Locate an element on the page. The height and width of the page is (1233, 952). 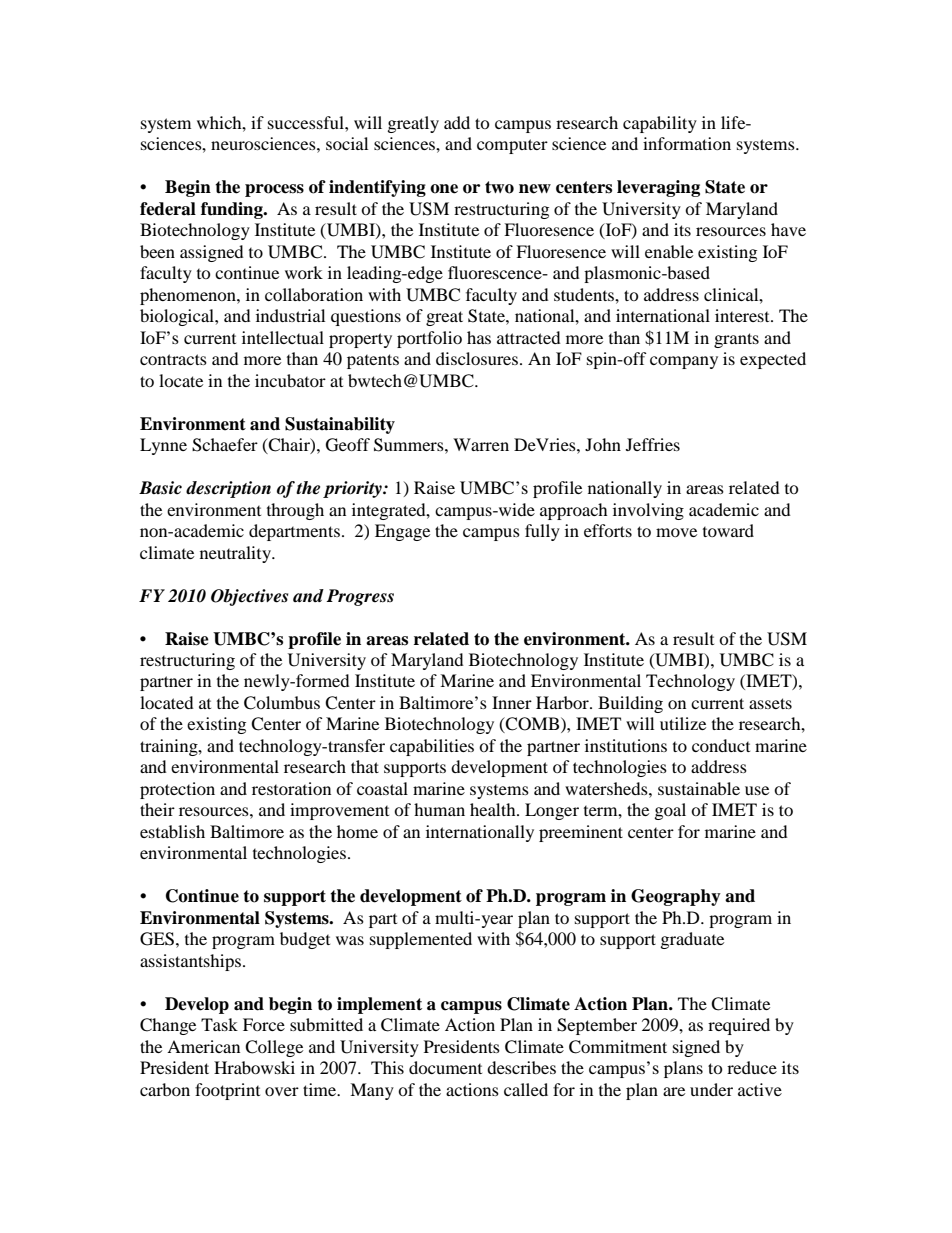
Warren is located at coordinates (481, 444).
